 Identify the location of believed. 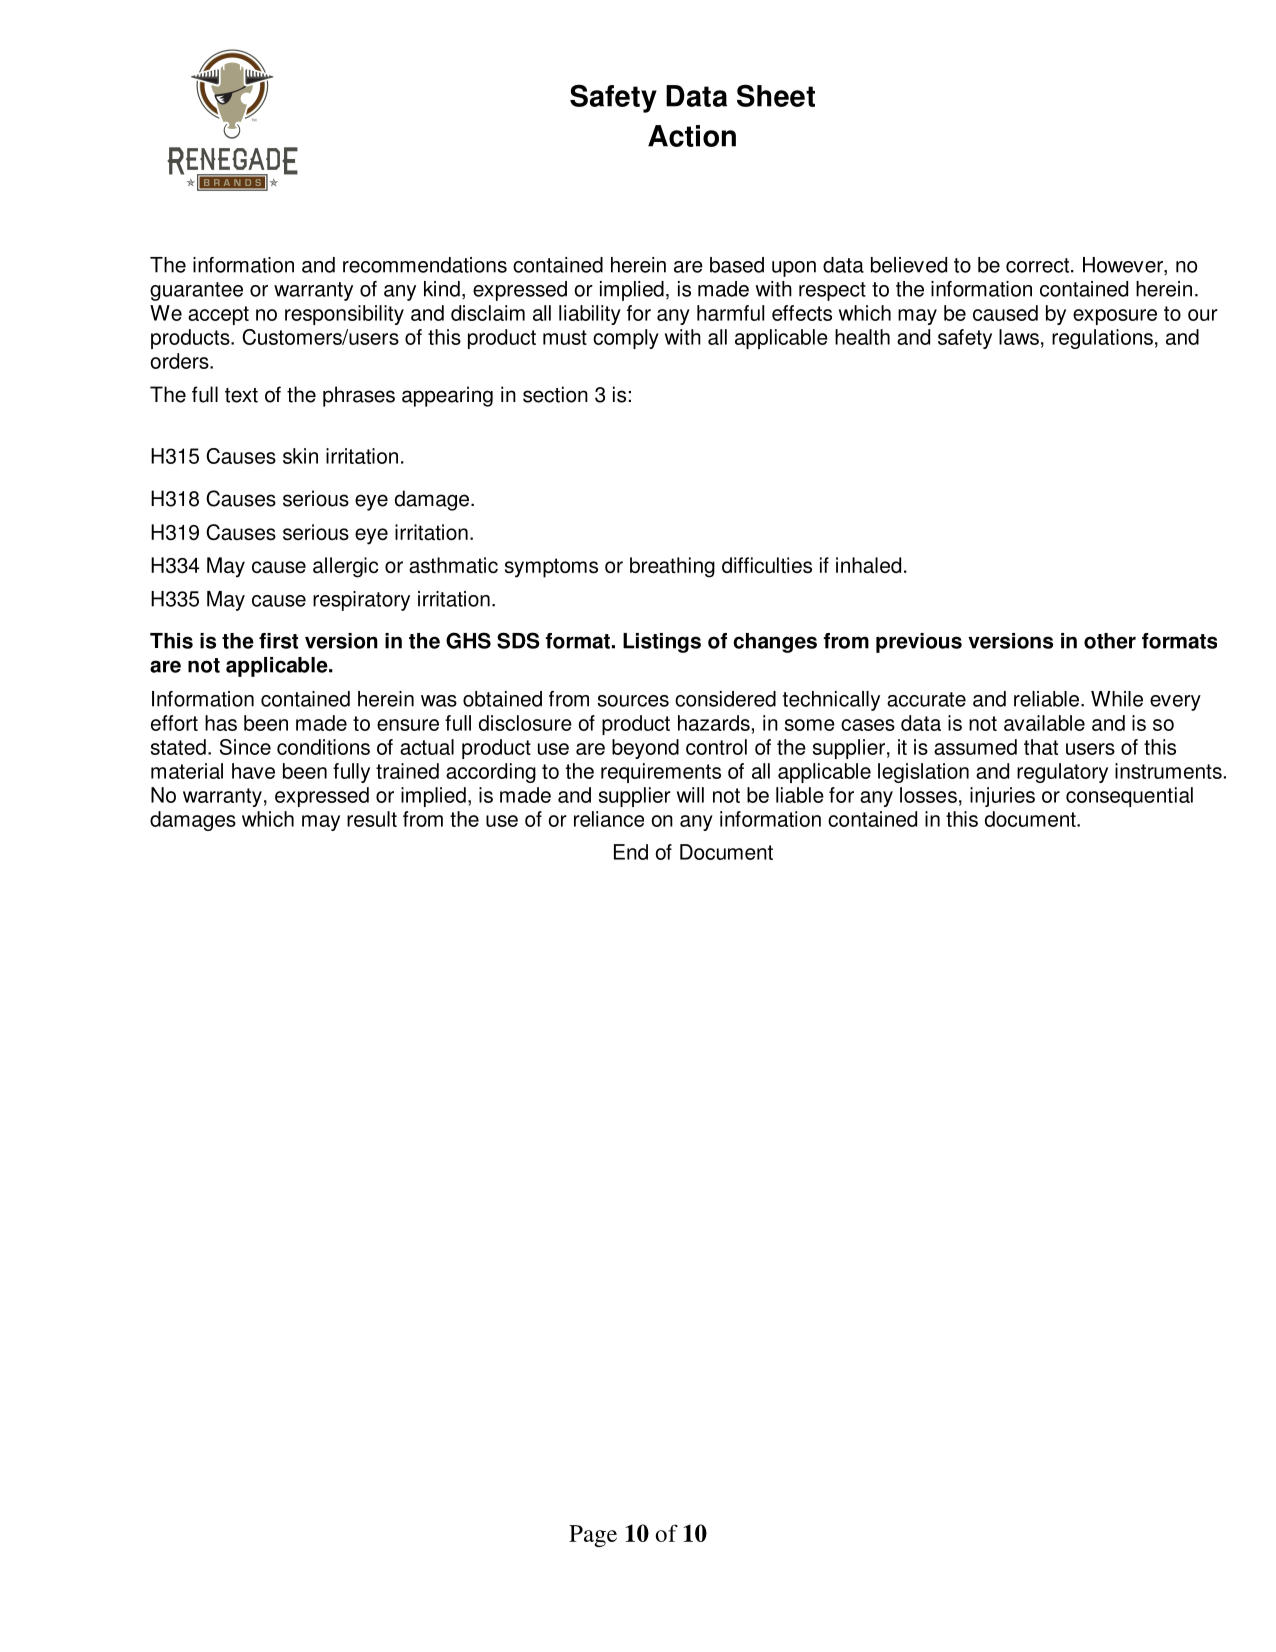
(909, 265).
